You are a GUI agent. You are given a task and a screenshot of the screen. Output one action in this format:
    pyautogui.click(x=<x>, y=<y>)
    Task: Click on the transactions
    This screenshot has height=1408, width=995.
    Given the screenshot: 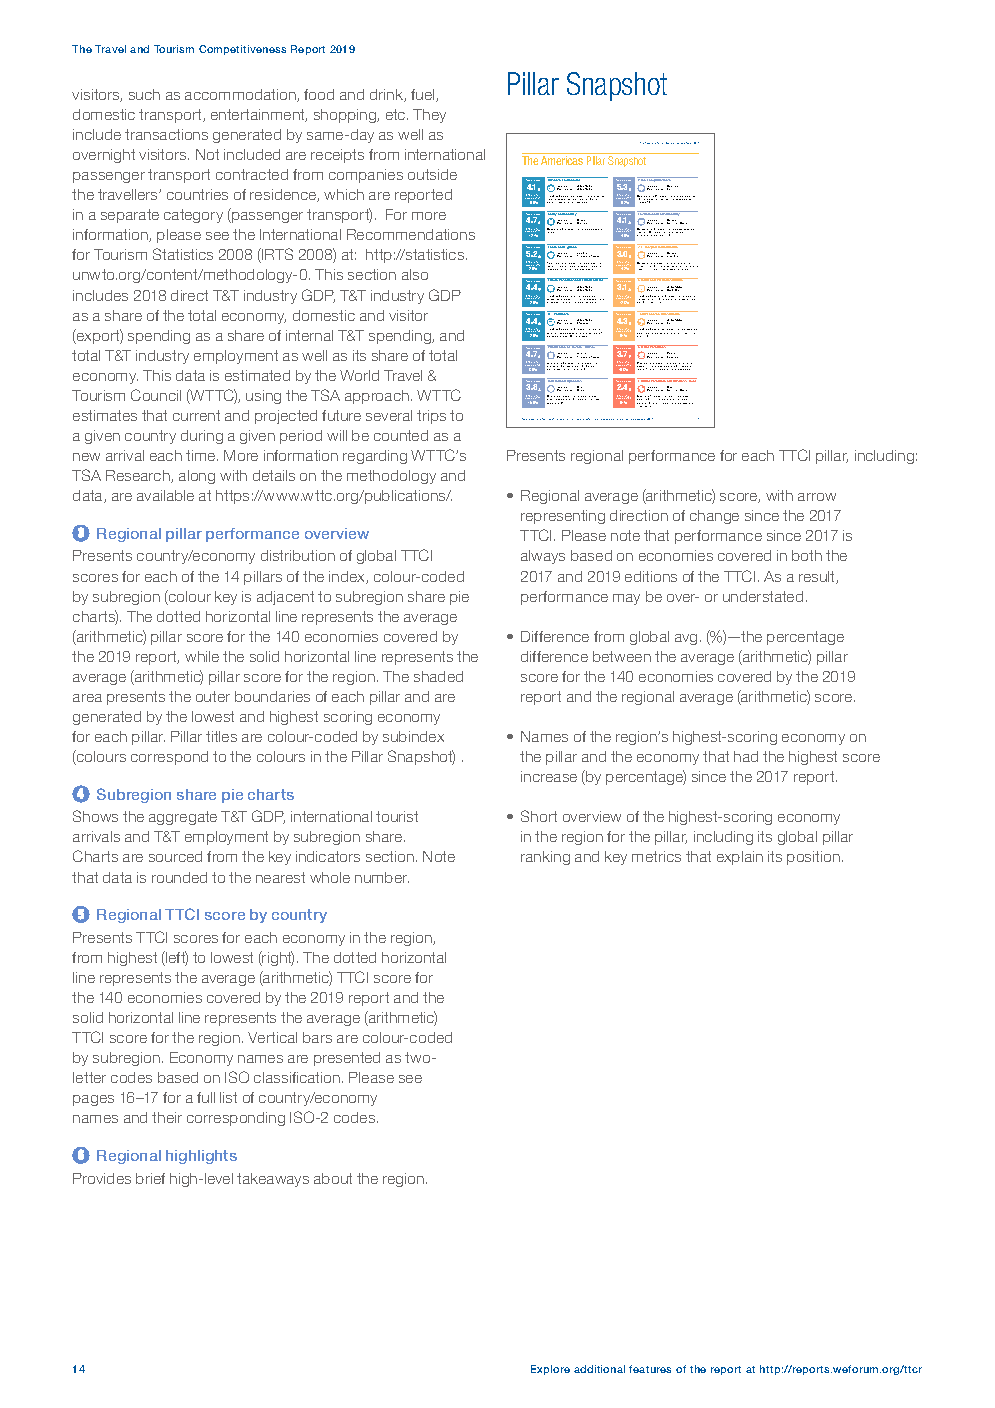 What is the action you would take?
    pyautogui.click(x=166, y=134)
